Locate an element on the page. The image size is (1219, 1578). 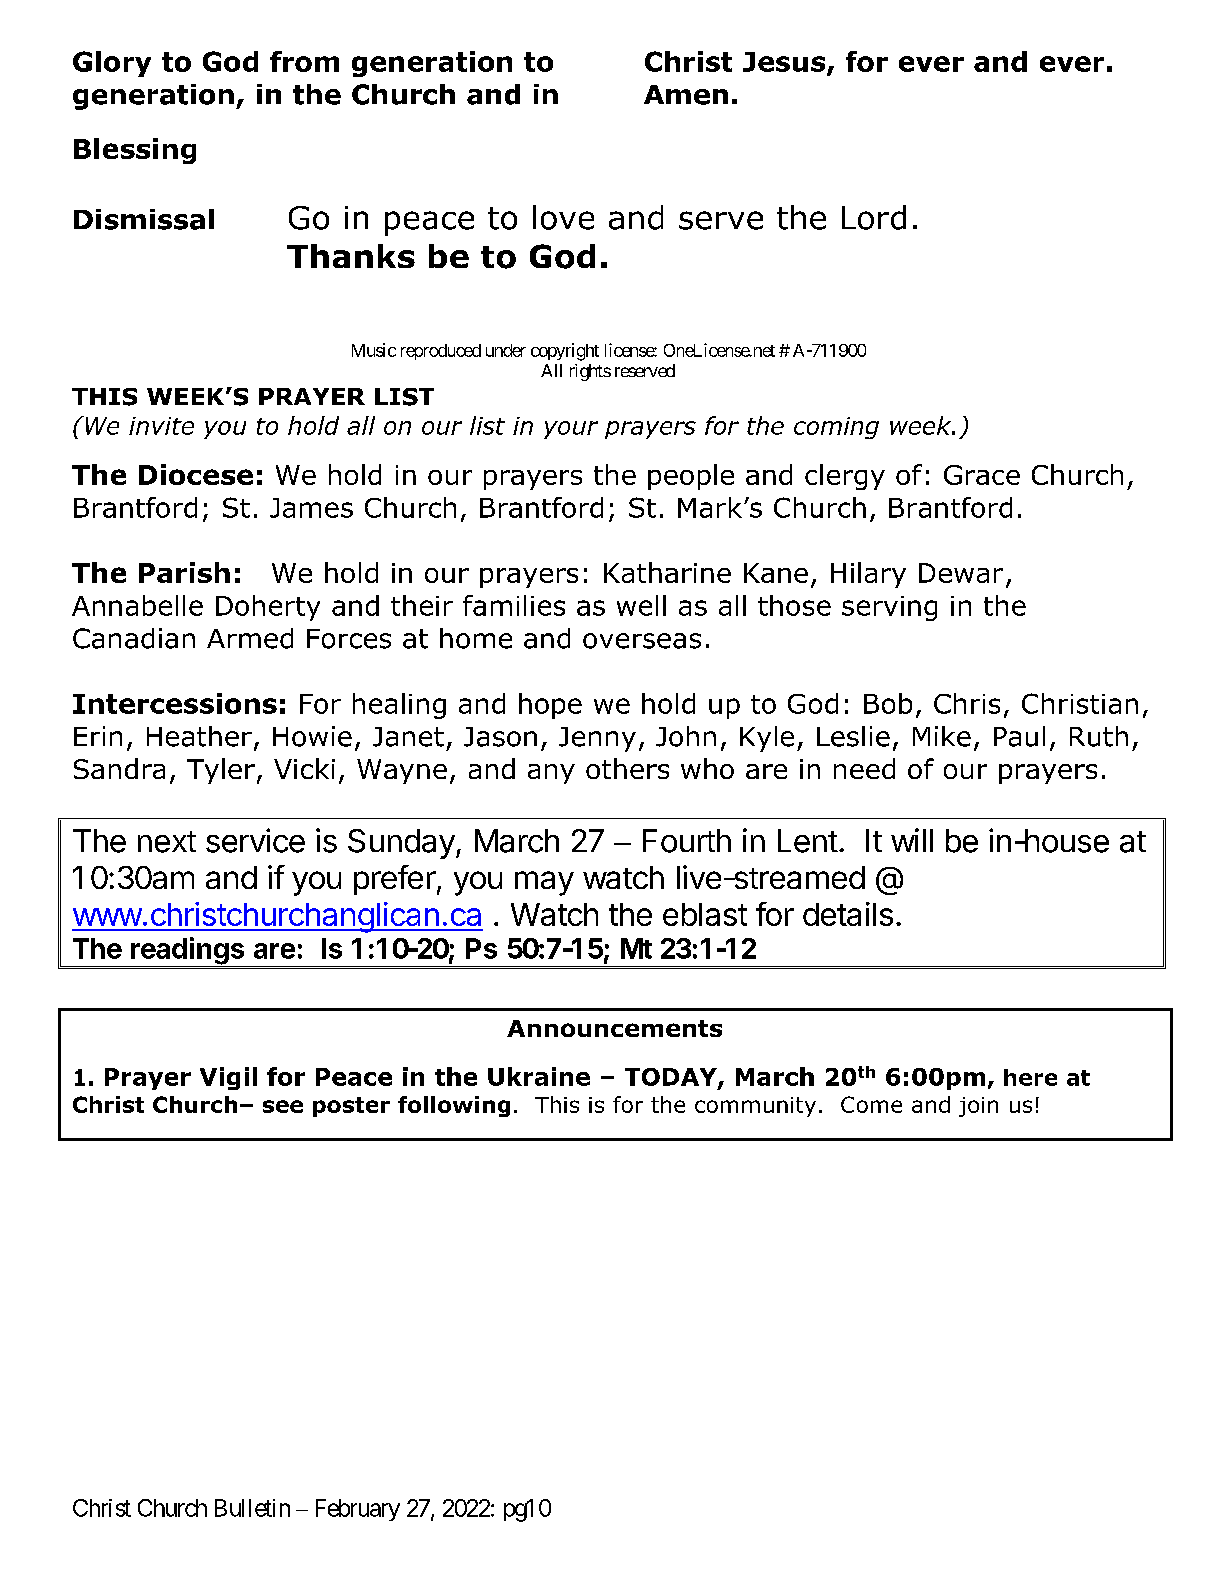
Blessing is located at coordinates (135, 151).
